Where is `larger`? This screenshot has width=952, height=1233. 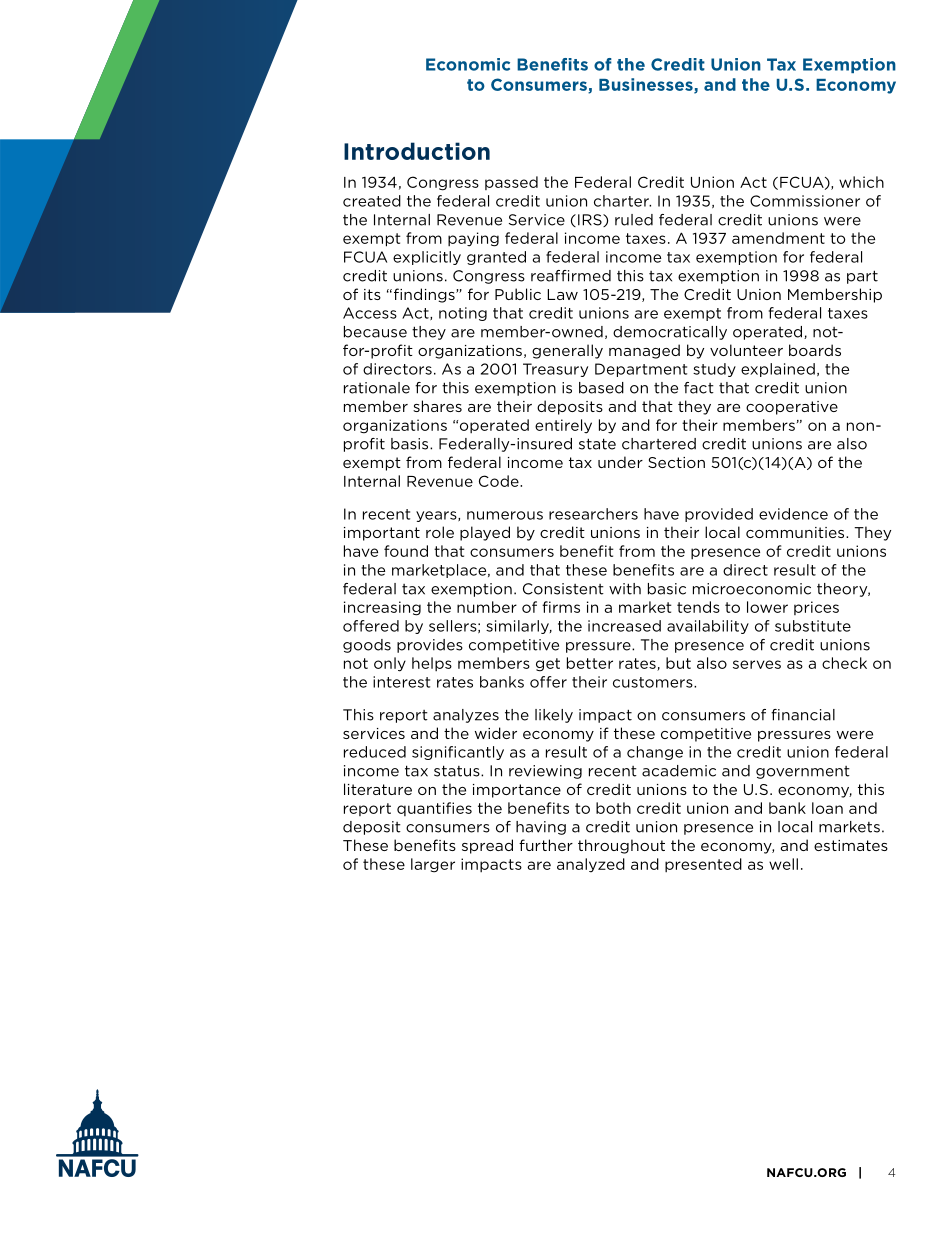
larger is located at coordinates (433, 865).
